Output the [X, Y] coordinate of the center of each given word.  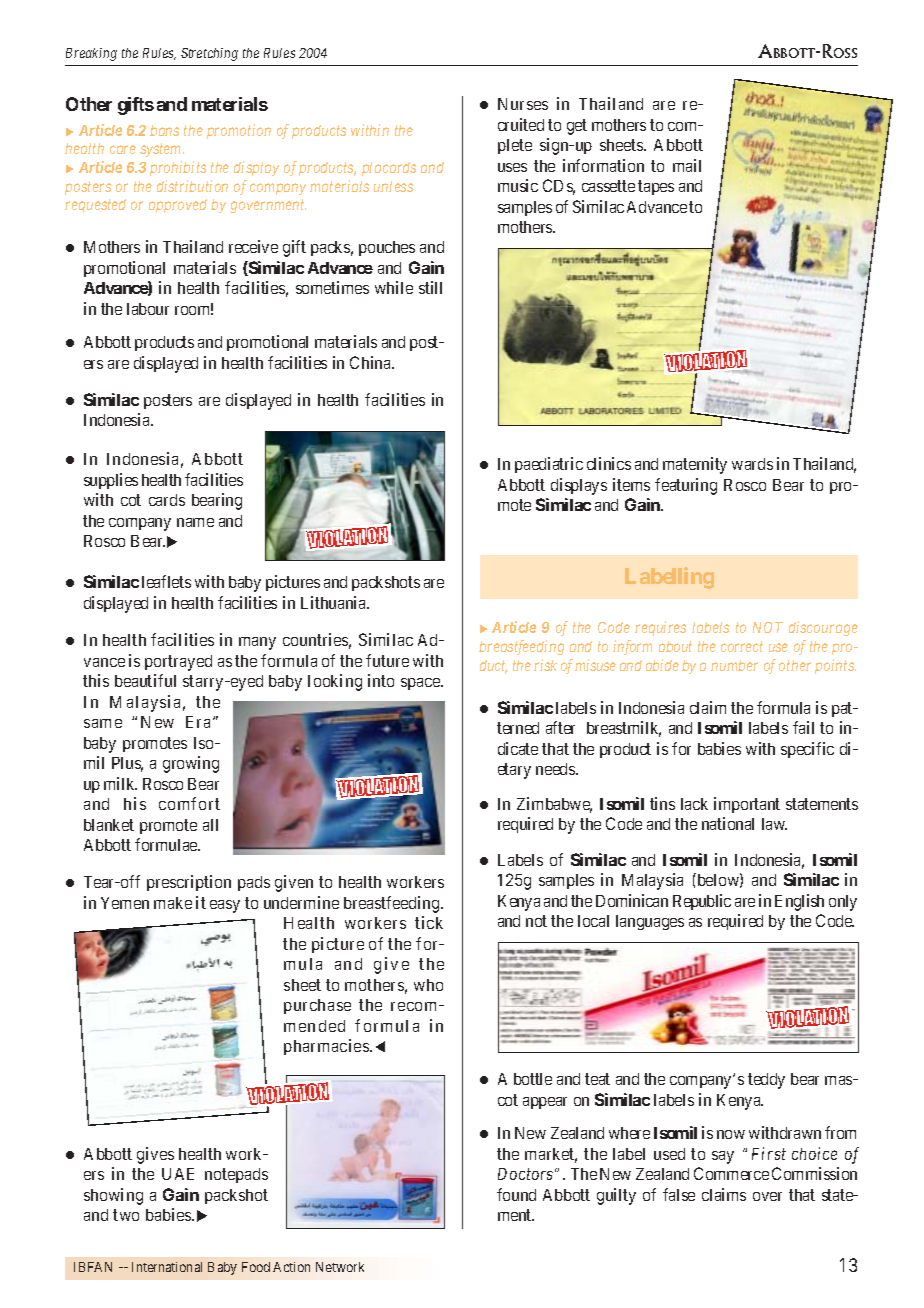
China [371, 362]
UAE [178, 1174]
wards [752, 464]
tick [429, 922]
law [774, 824]
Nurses [523, 104]
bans [164, 130]
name [195, 522]
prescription [189, 883]
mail [687, 165]
